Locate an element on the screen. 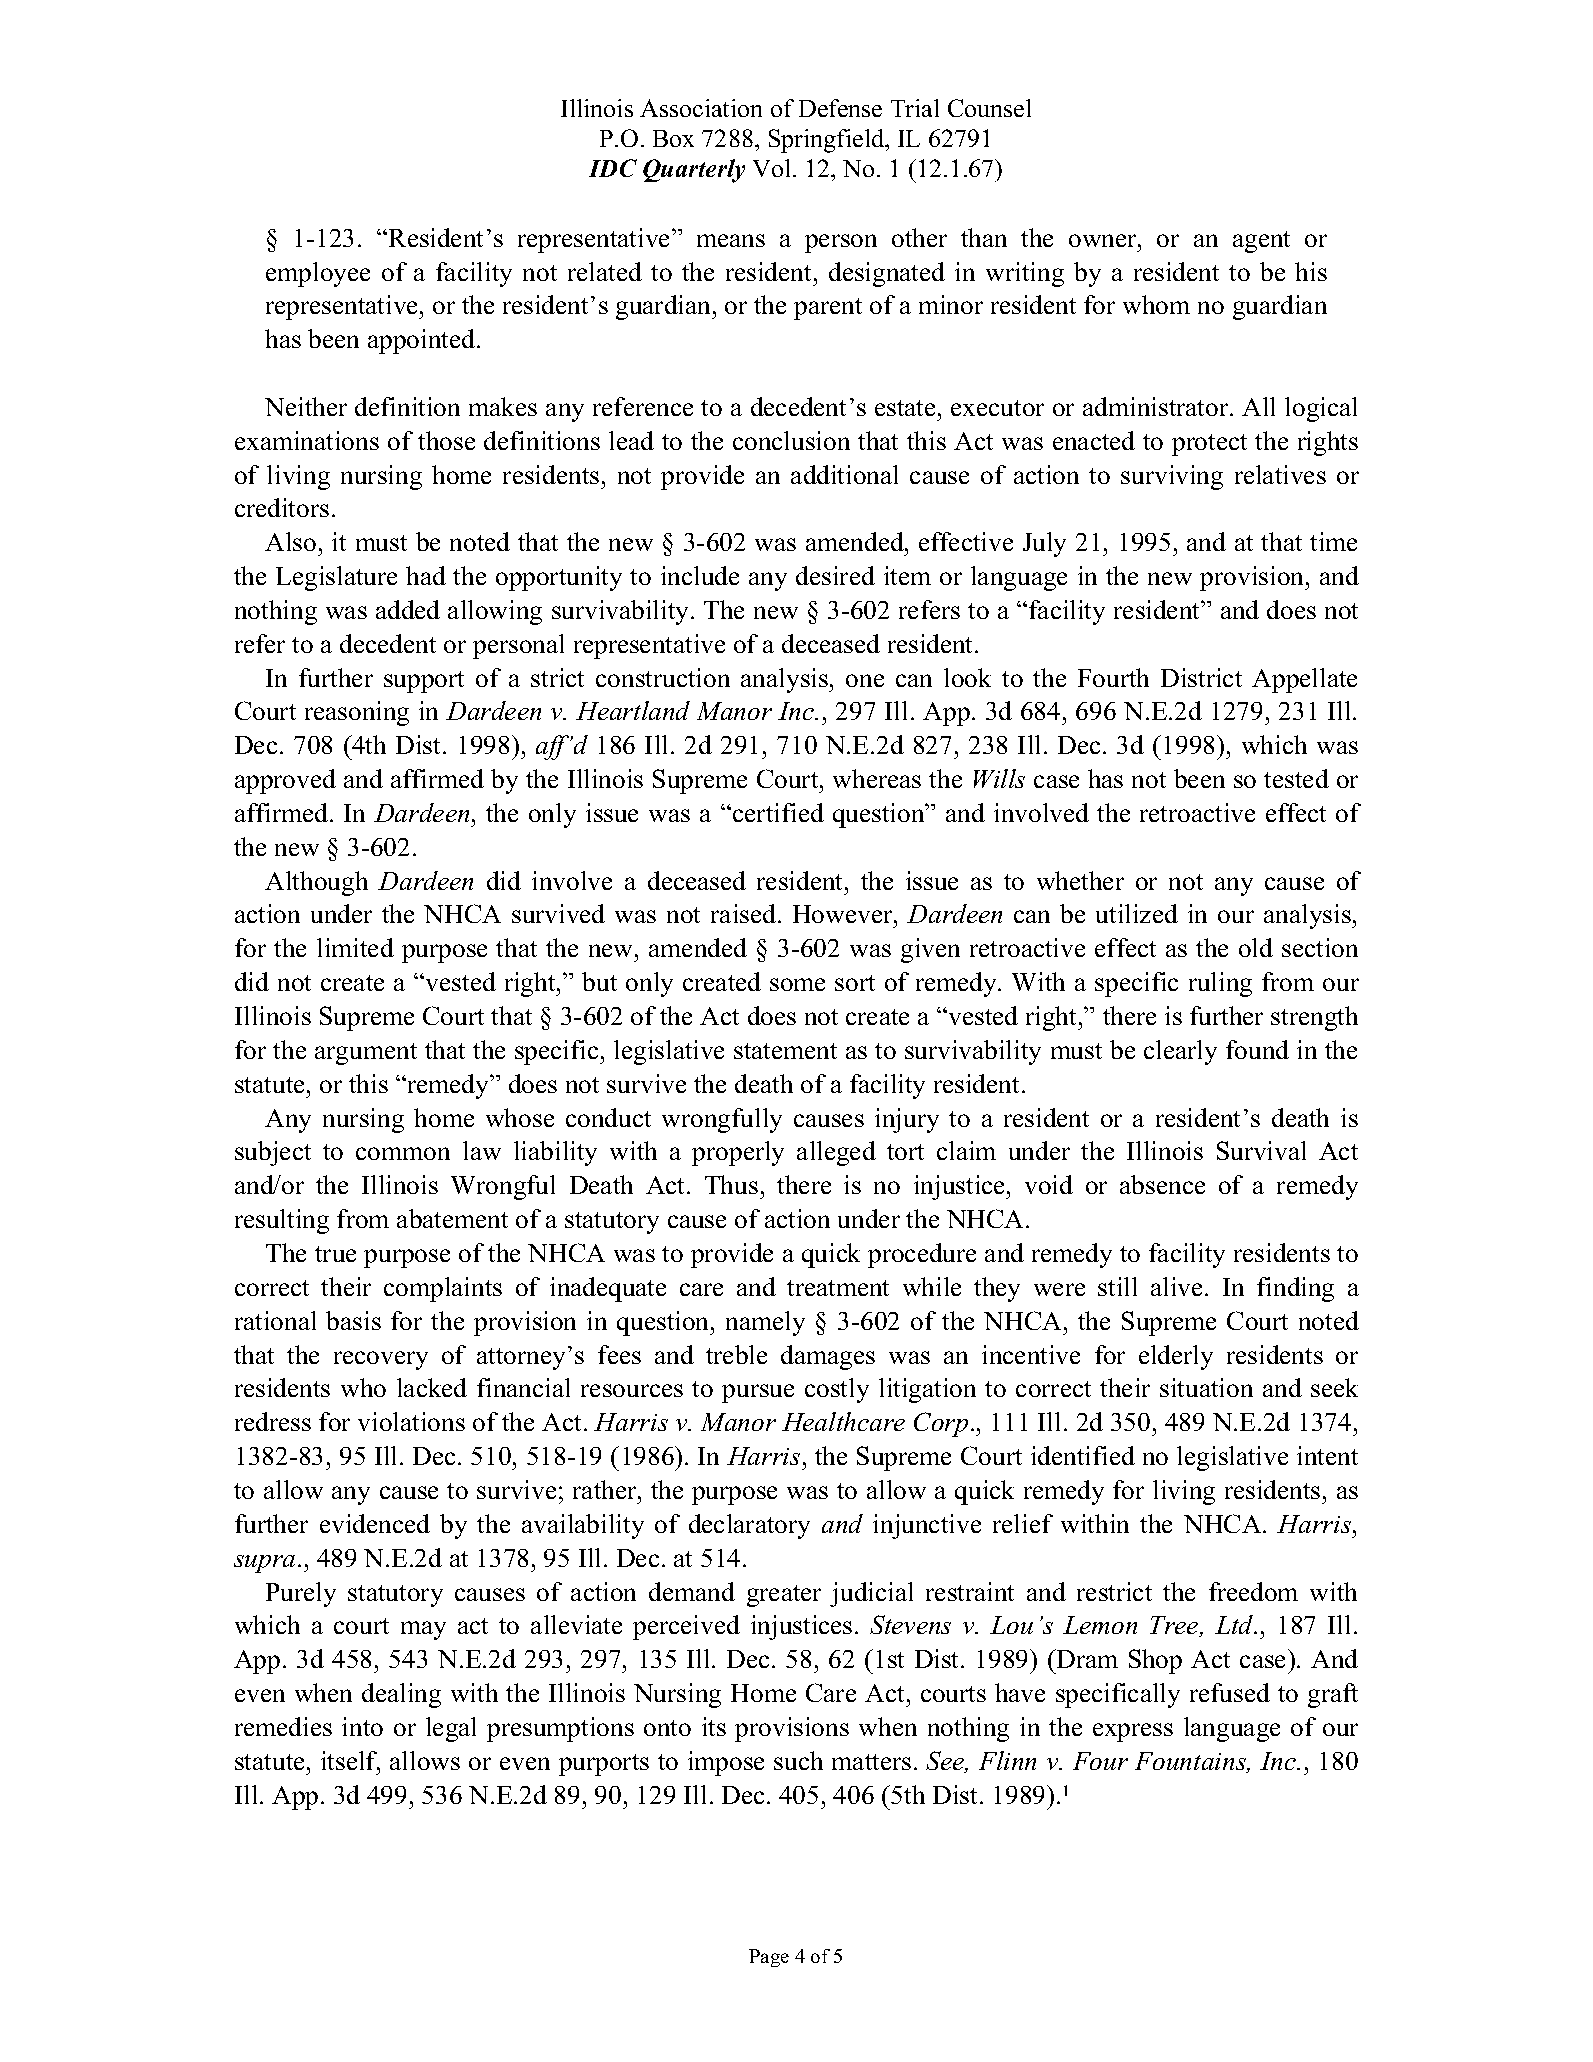 The width and height of the screenshot is (1593, 2062). argument is located at coordinates (366, 1054).
